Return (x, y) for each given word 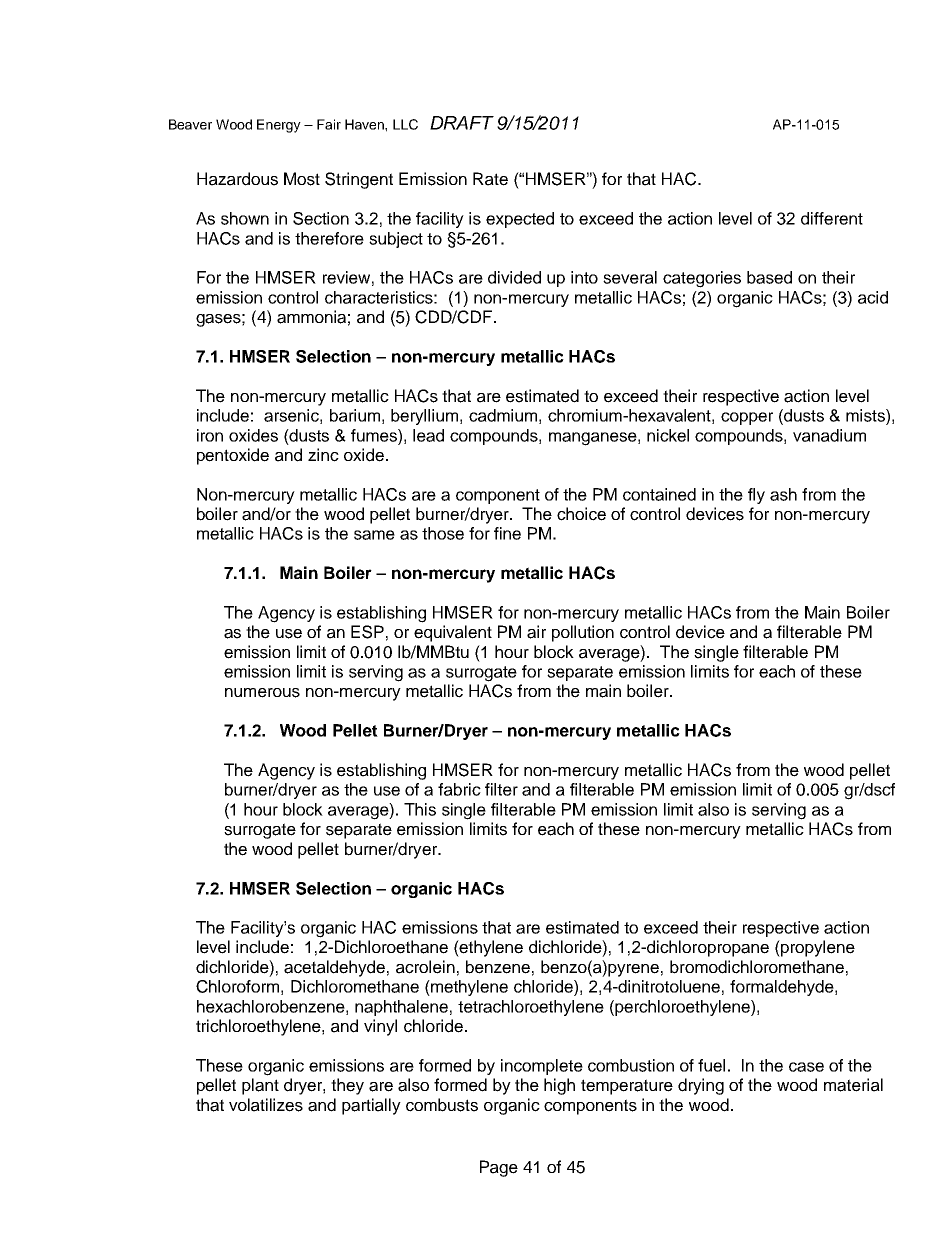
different (832, 218)
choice (581, 514)
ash (783, 494)
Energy (279, 126)
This (420, 809)
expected (520, 220)
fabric (459, 789)
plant (260, 1086)
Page (499, 1168)
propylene (817, 948)
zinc (323, 455)
